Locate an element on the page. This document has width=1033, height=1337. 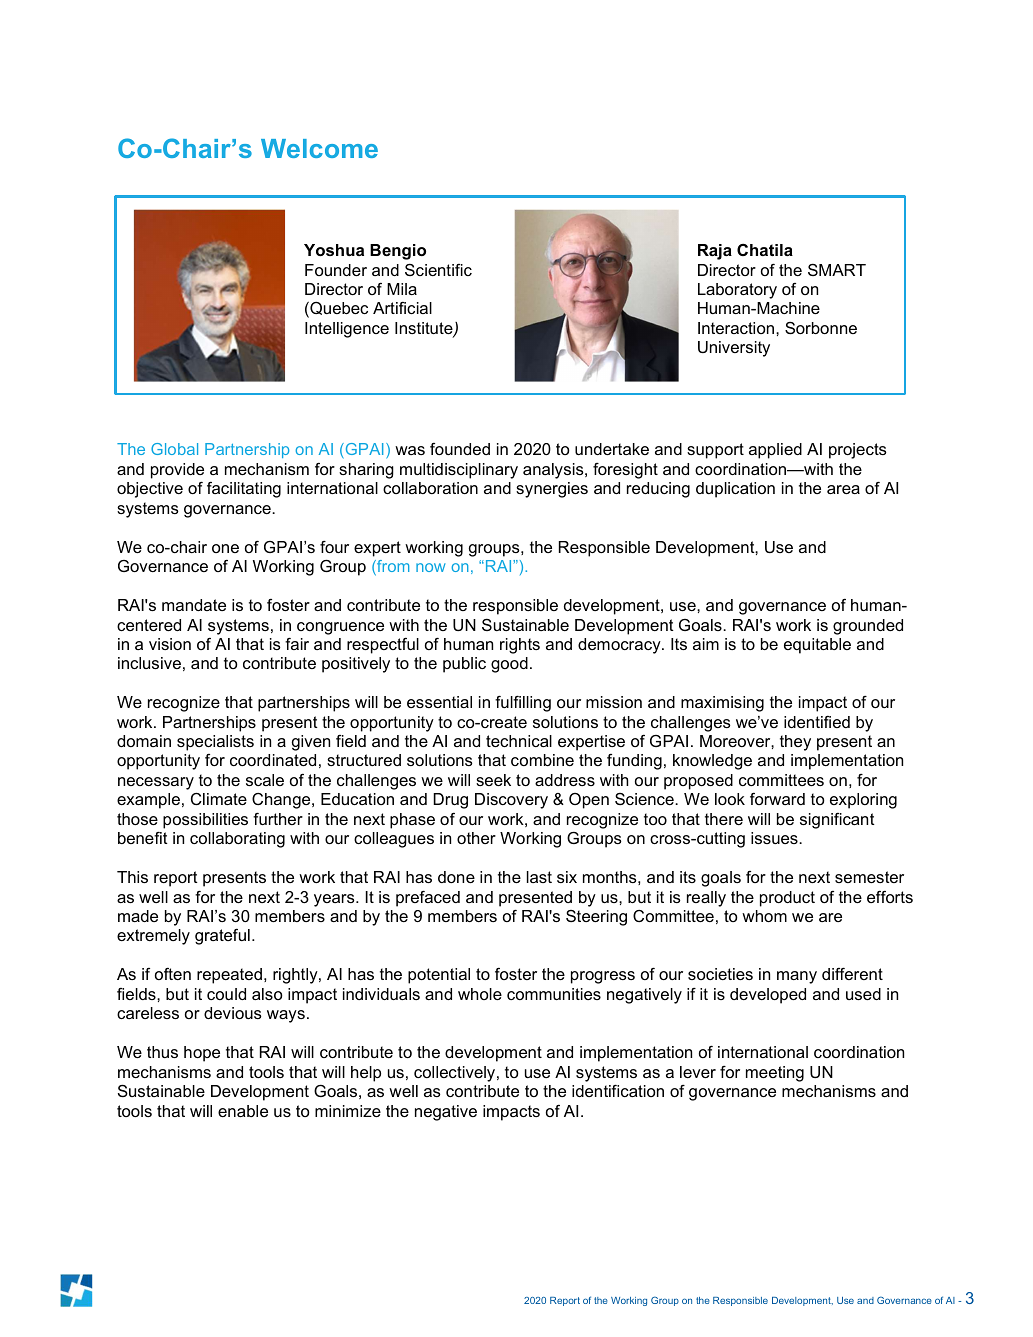
Artificial is located at coordinates (402, 308).
